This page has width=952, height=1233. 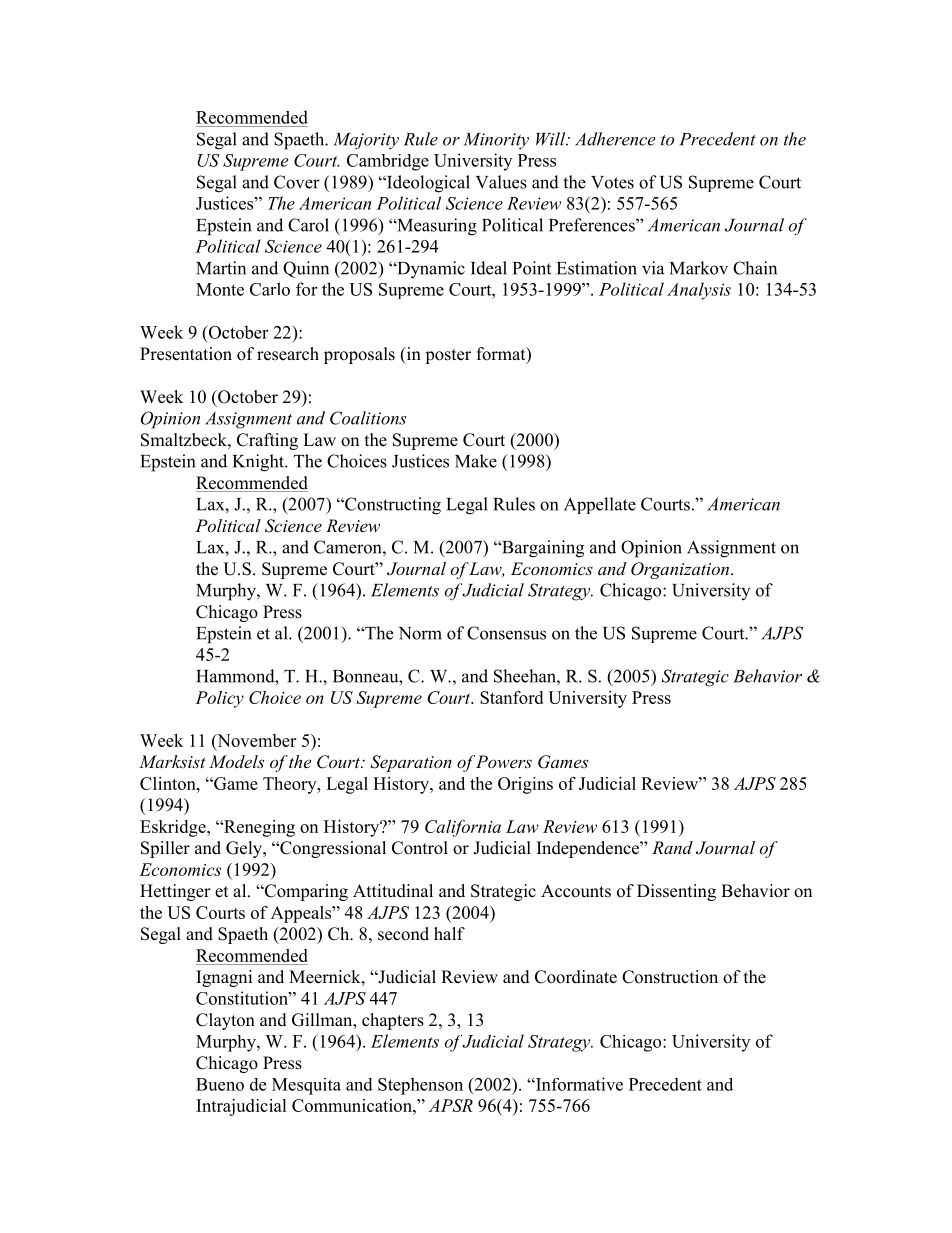 What do you see at coordinates (427, 184) in the page?
I see `Ideological` at bounding box center [427, 184].
